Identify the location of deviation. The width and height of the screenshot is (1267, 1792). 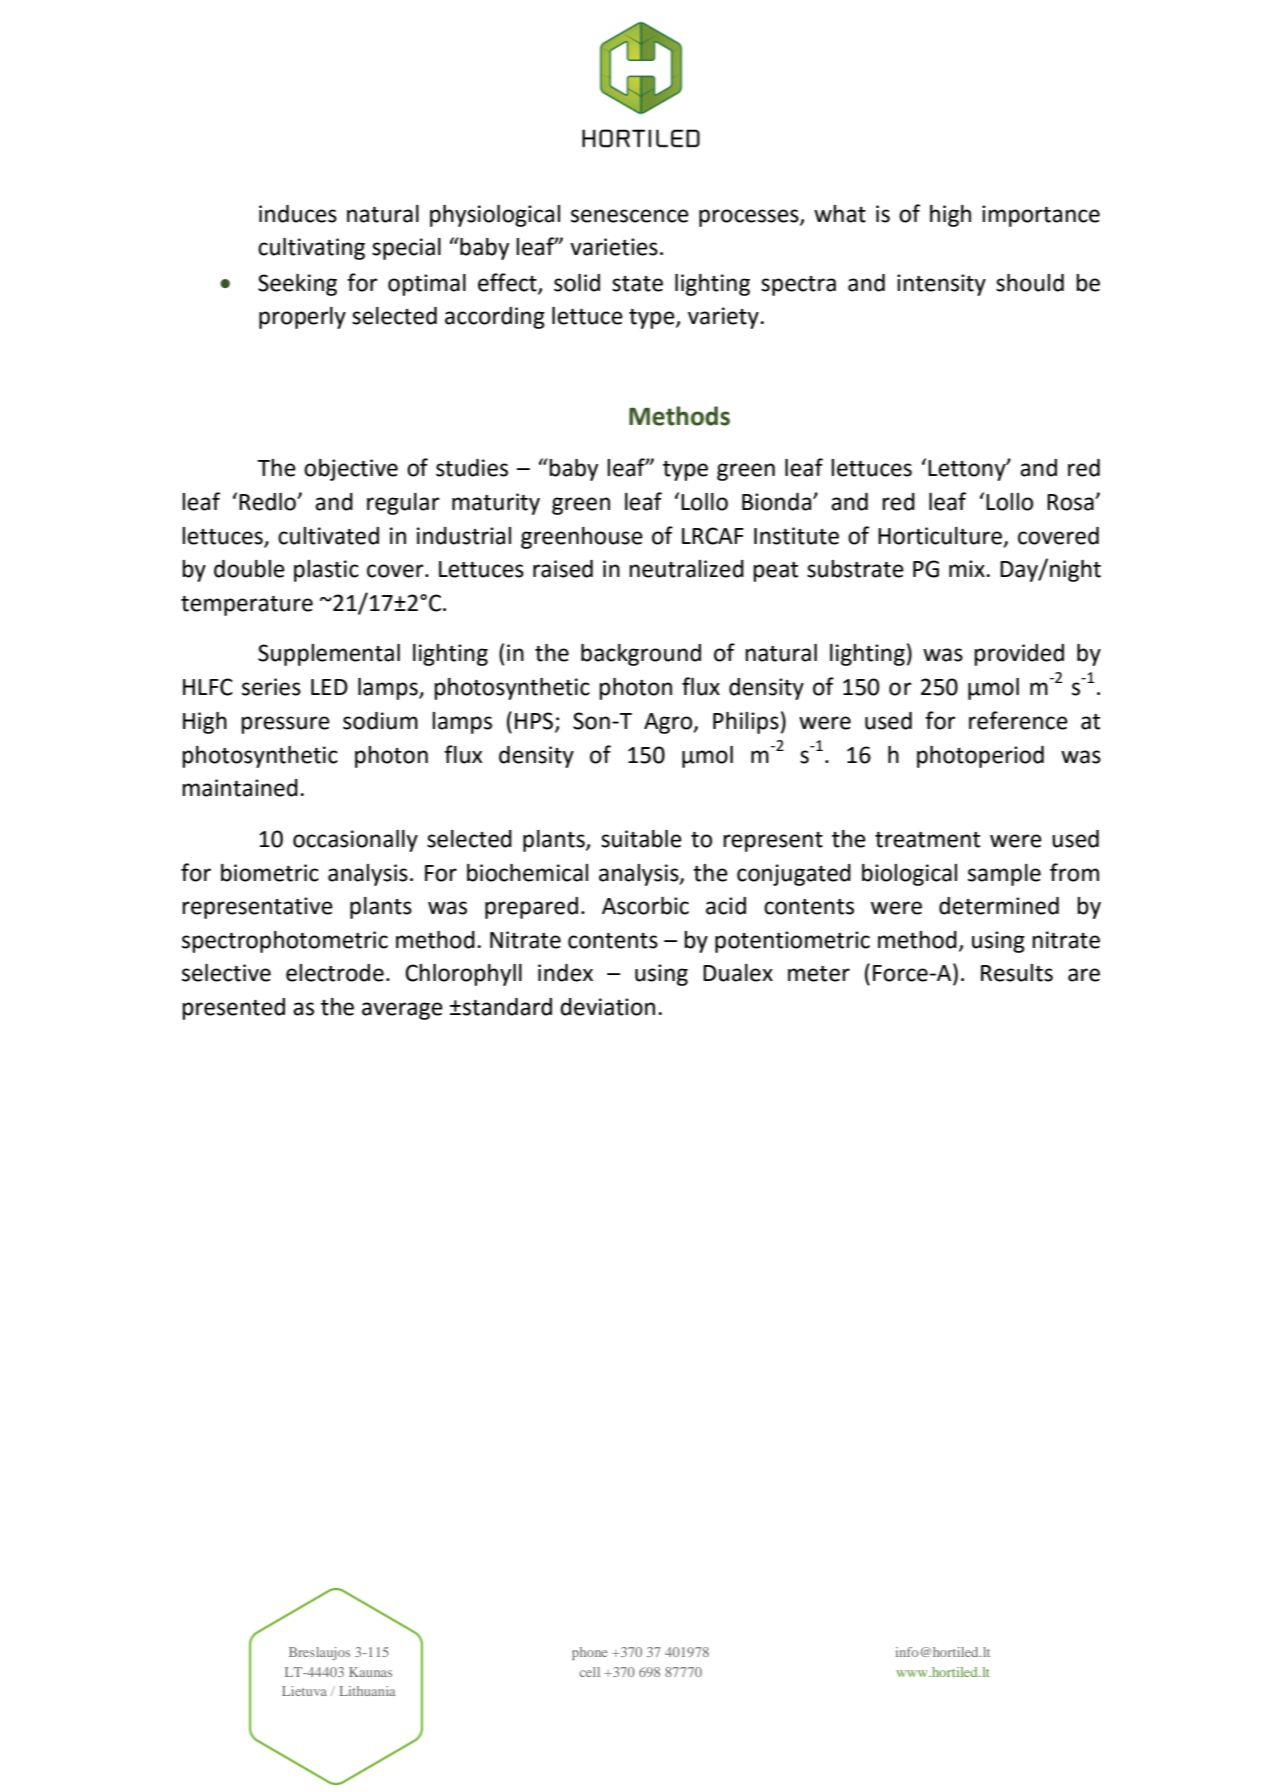
(607, 1007).
